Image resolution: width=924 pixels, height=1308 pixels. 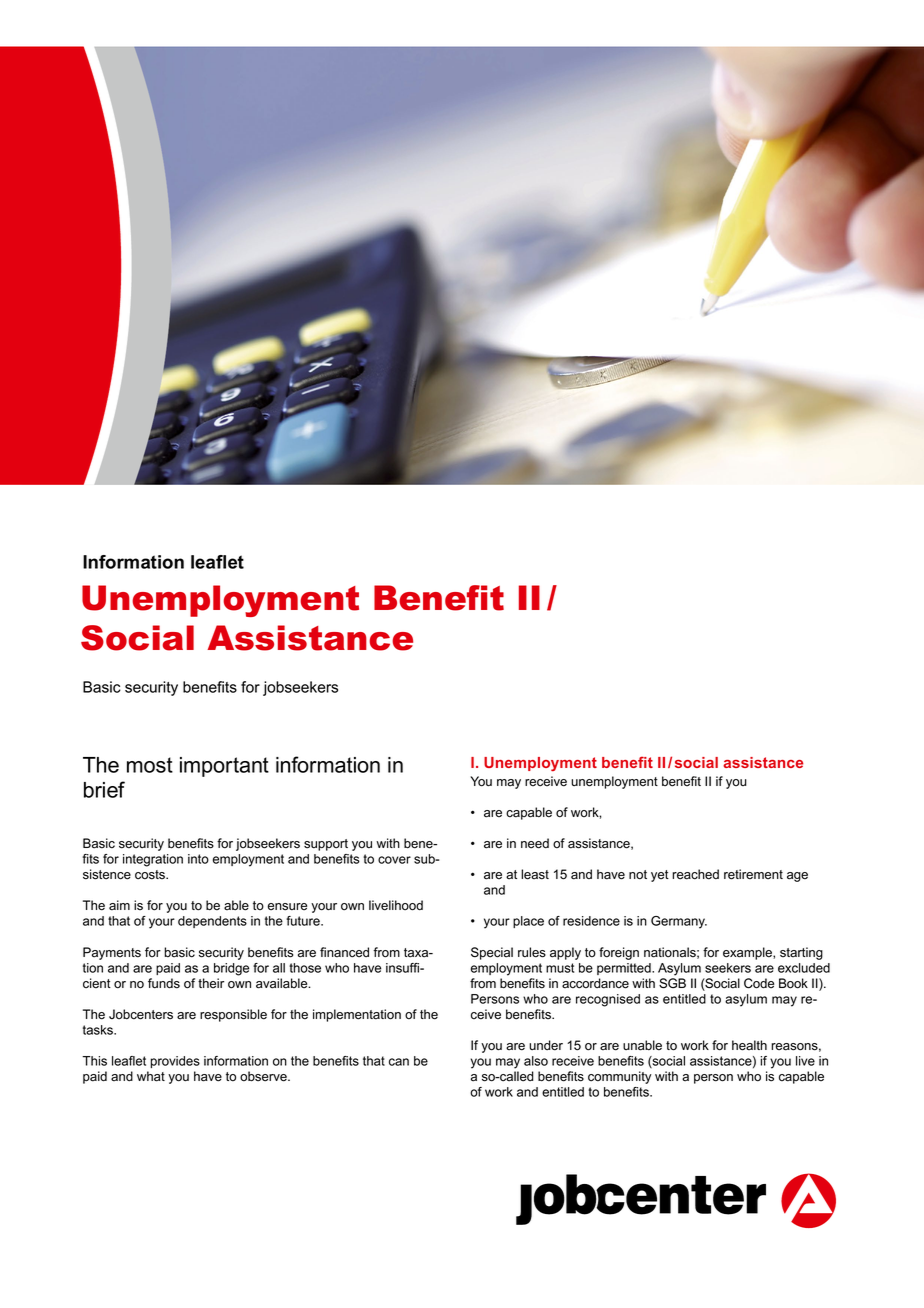 I want to click on into, so click(x=198, y=859).
